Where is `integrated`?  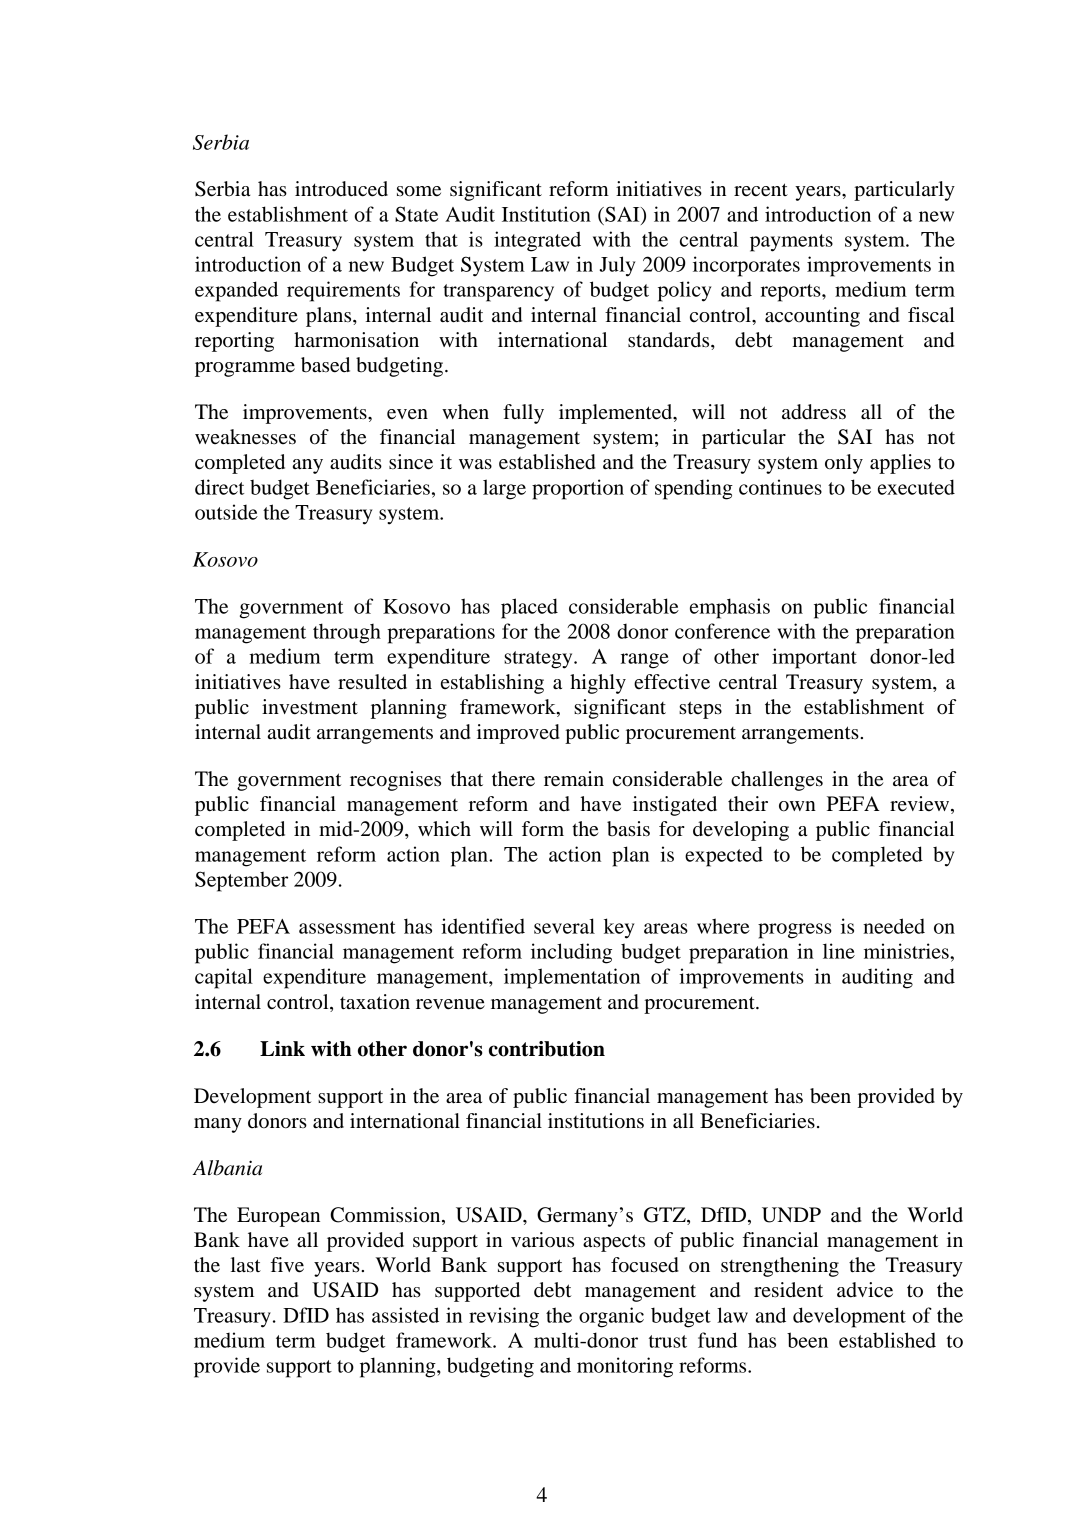 integrated is located at coordinates (537, 241).
